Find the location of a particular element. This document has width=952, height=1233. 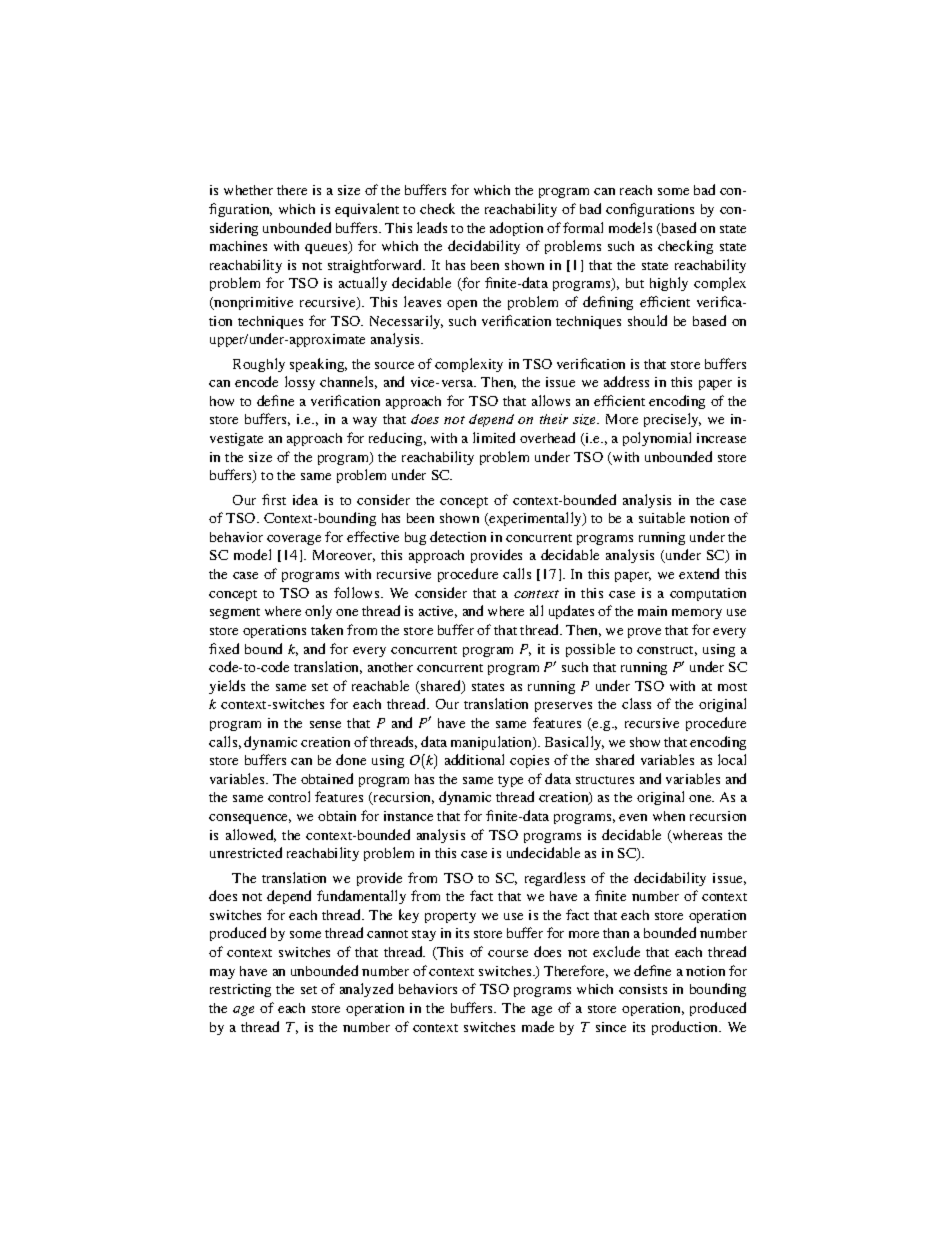

leads is located at coordinates (432, 227).
